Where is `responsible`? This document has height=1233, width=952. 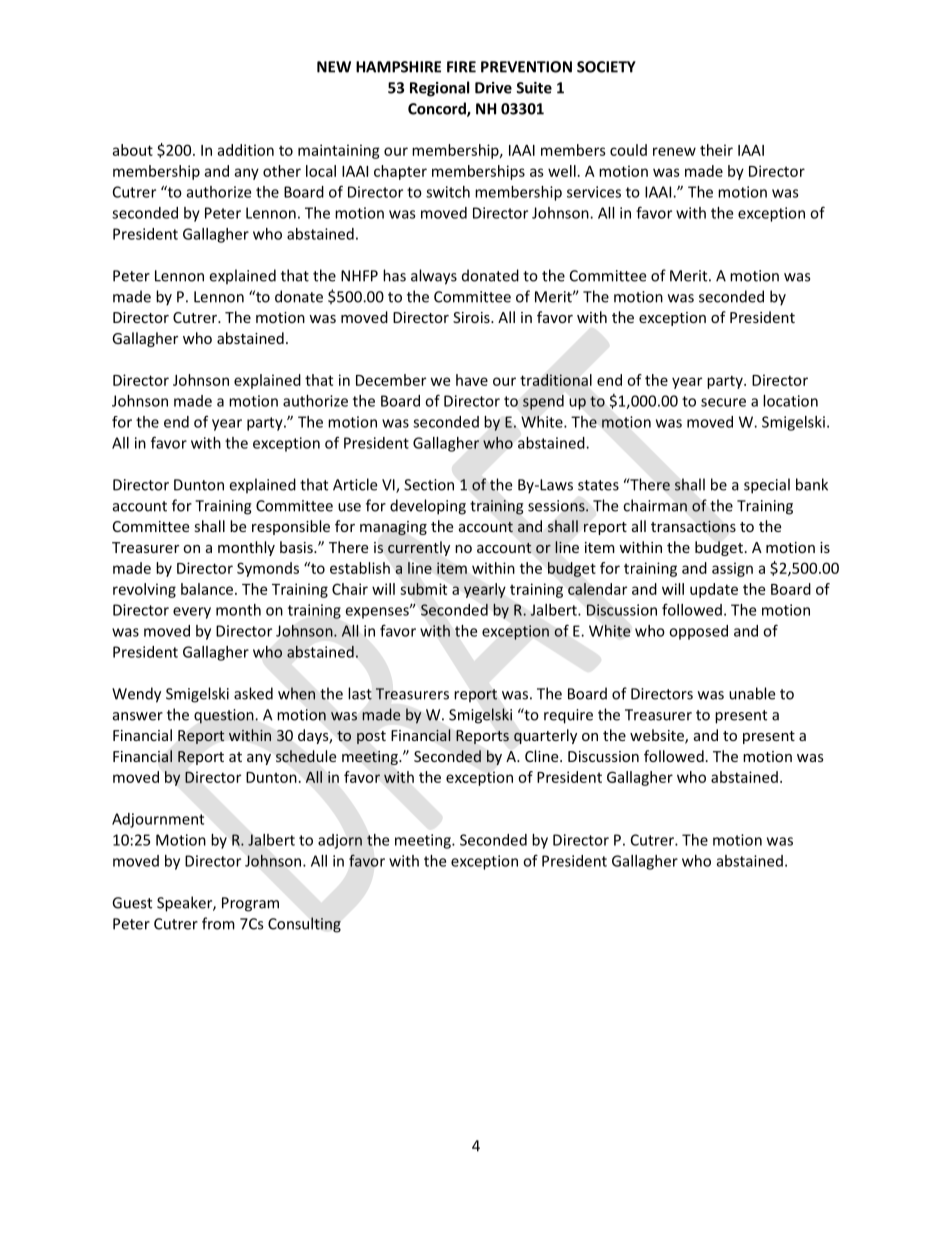
responsible is located at coordinates (291, 527).
